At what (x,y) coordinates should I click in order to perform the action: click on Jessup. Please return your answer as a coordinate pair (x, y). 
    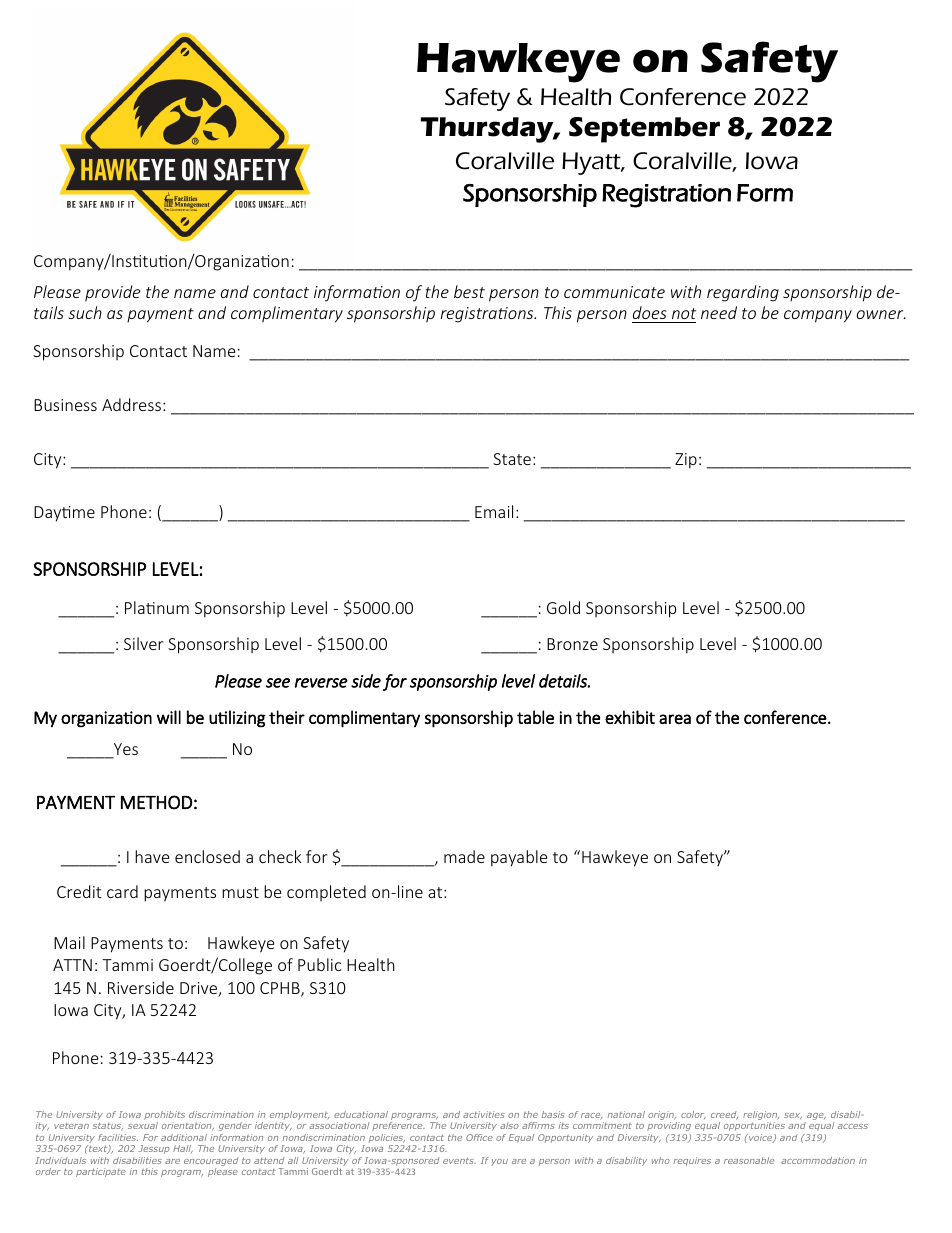
    Looking at the image, I should click on (154, 1149).
